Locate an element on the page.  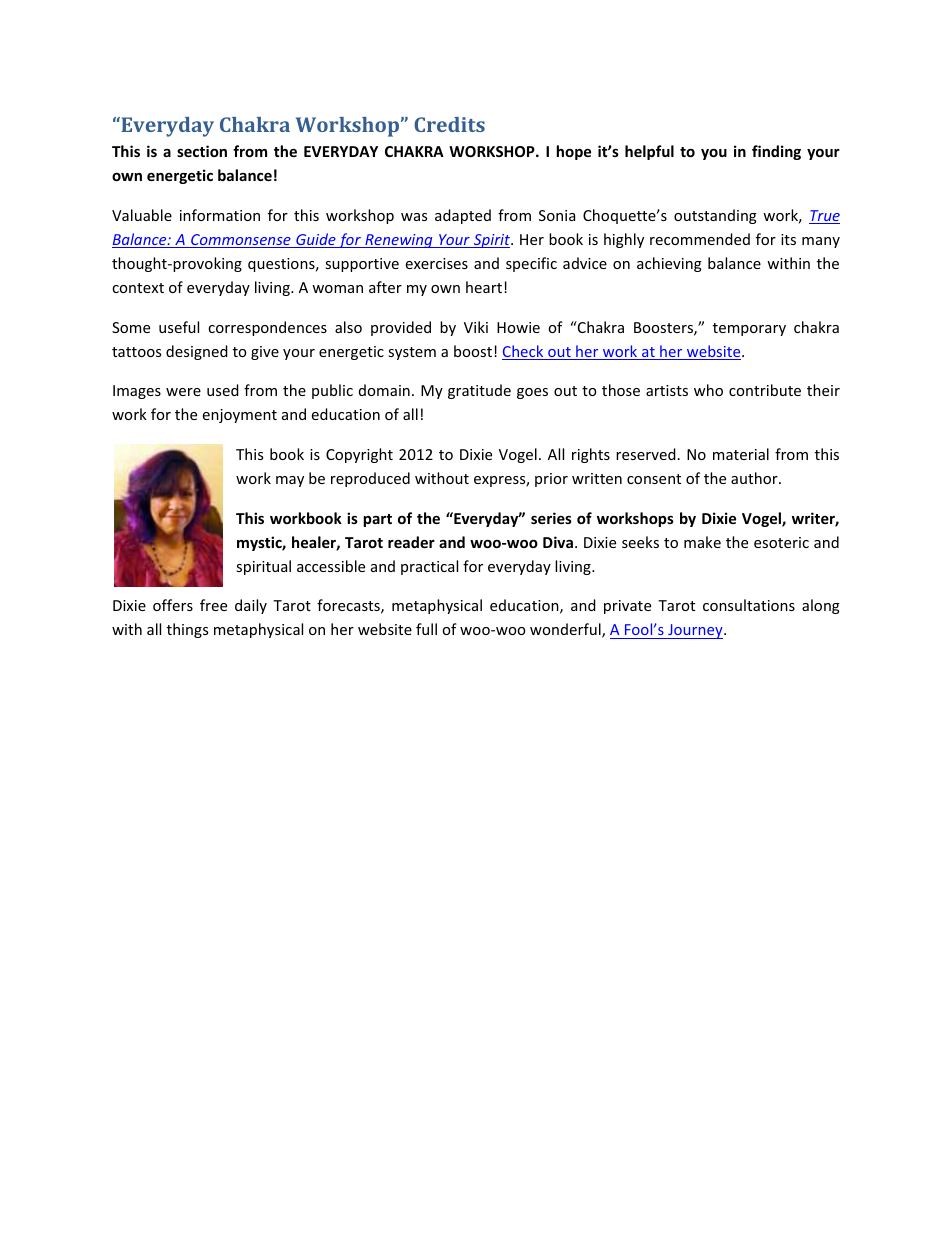
may is located at coordinates (290, 481).
